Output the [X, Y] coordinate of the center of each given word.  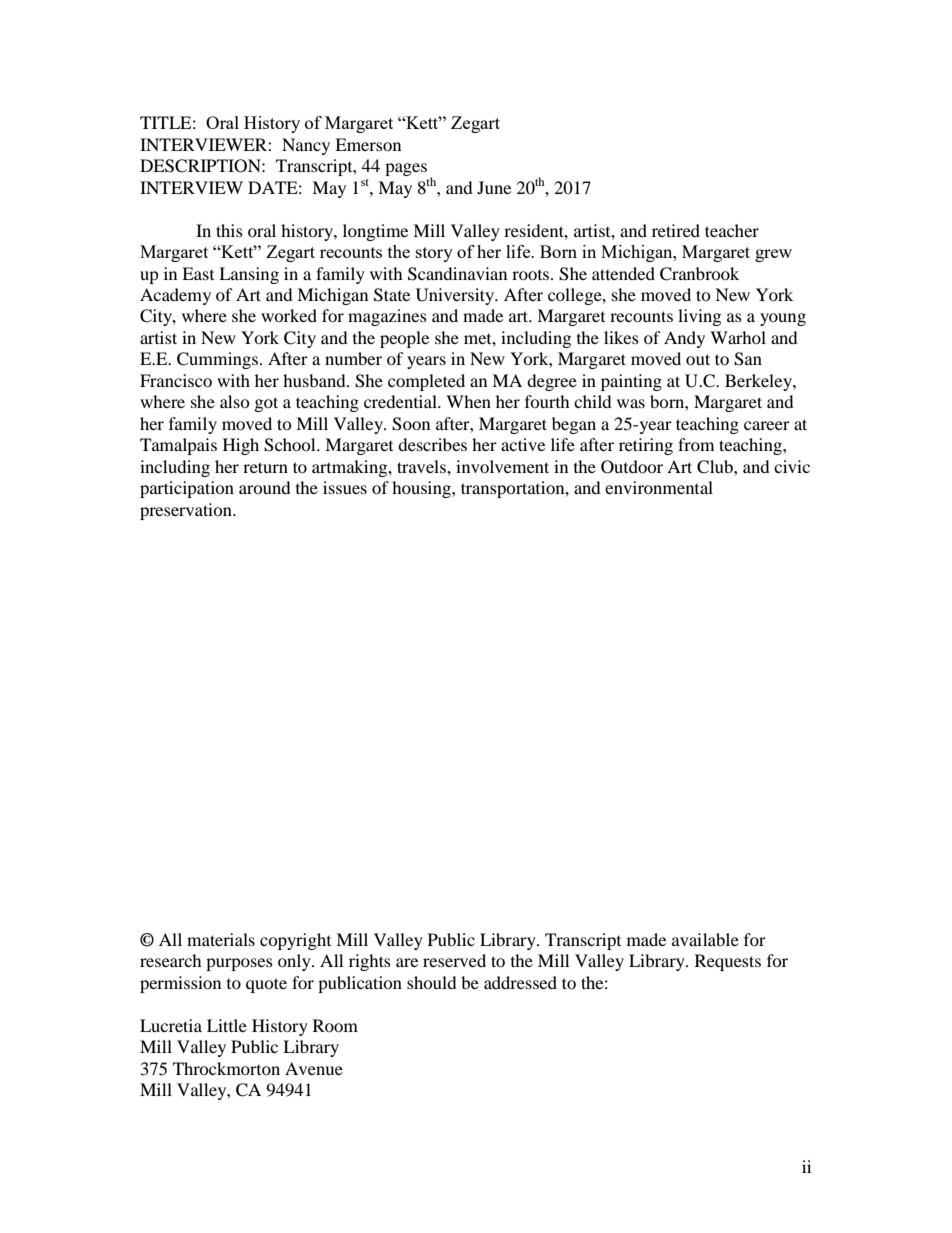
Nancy [306, 146]
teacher [732, 230]
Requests [728, 962]
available [705, 939]
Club [716, 467]
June [494, 187]
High [241, 446]
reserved [454, 960]
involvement [502, 466]
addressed [520, 982]
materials [221, 939]
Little [227, 1025]
